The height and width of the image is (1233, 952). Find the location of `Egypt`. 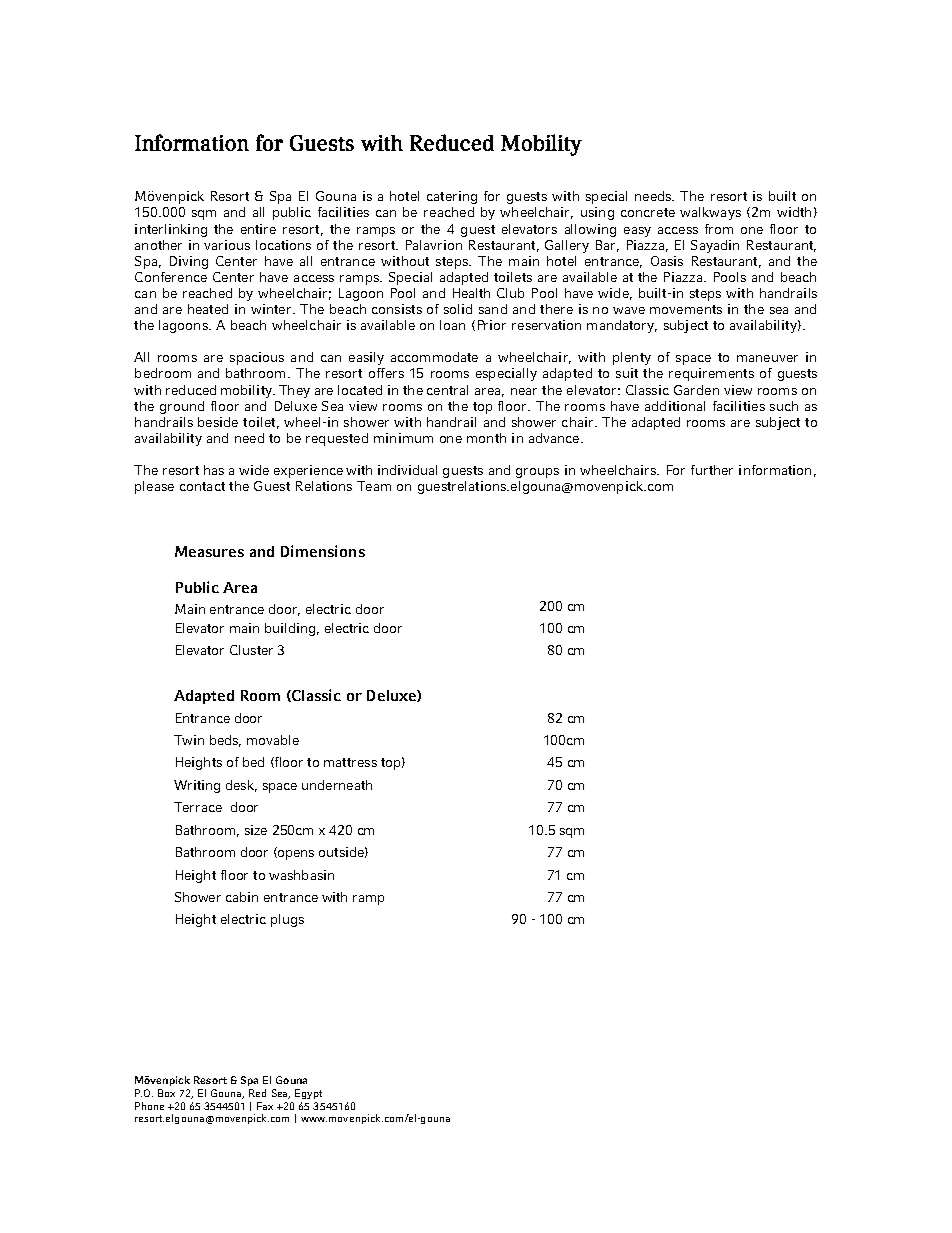

Egypt is located at coordinates (308, 1094).
